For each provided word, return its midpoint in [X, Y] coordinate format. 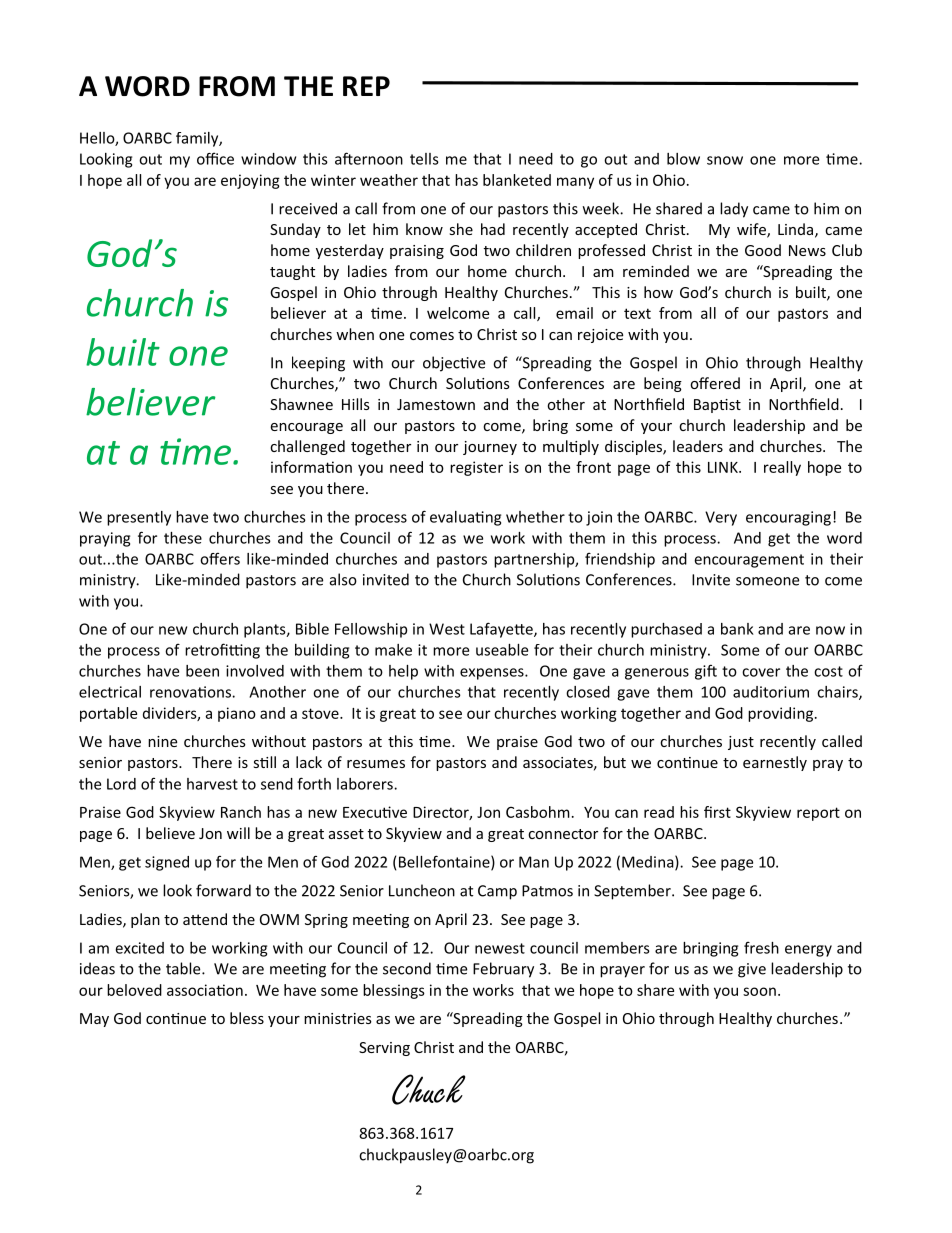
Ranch [241, 812]
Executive [375, 812]
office [215, 158]
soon [759, 991]
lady [734, 210]
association [205, 990]
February [503, 970]
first [717, 812]
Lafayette [502, 630]
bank [737, 629]
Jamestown [436, 404]
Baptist [717, 406]
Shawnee [301, 404]
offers [220, 558]
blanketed [517, 180]
